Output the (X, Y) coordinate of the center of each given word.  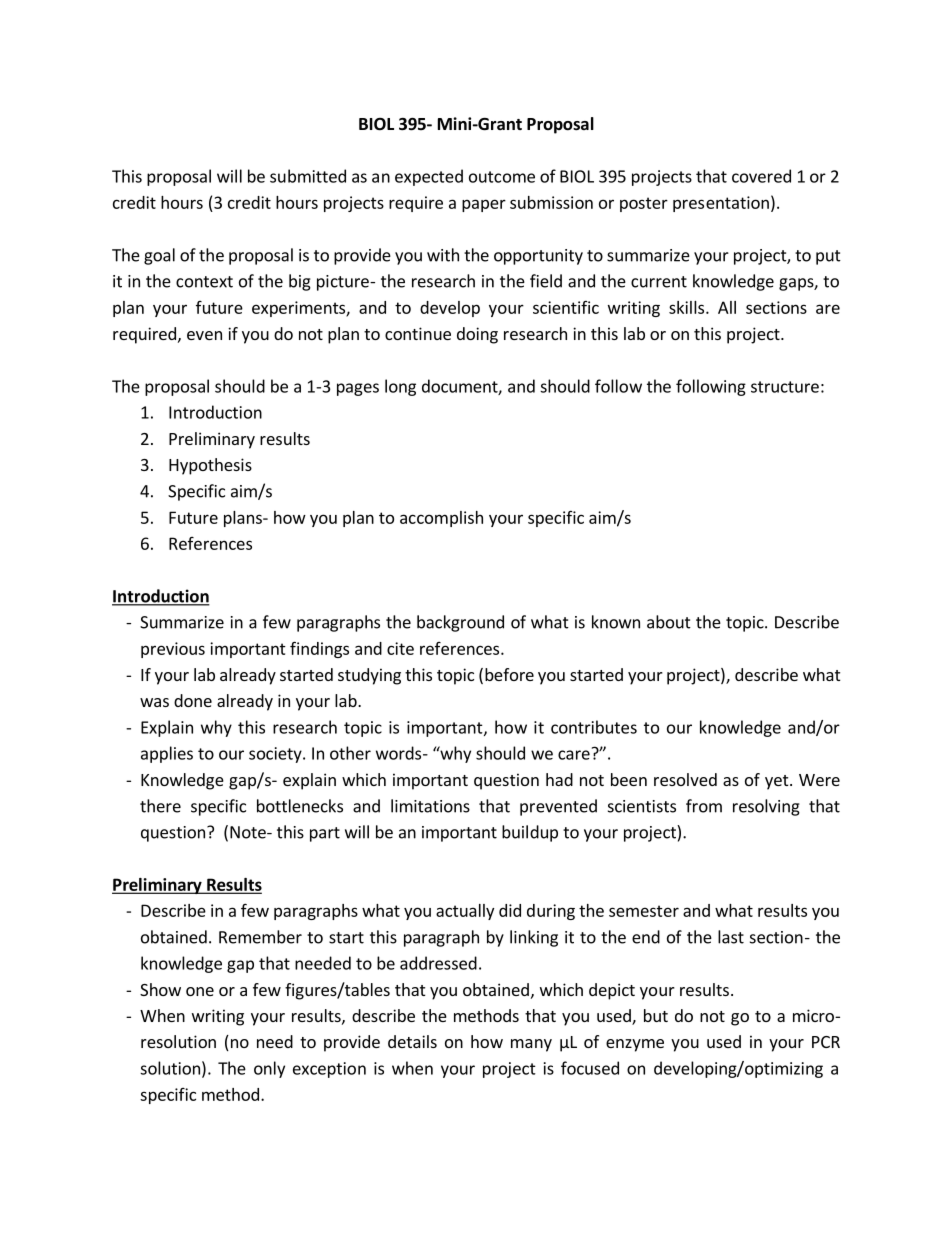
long (400, 387)
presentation (721, 204)
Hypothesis (210, 466)
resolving (766, 807)
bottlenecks (300, 806)
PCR (826, 1042)
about (669, 622)
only (269, 1069)
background (460, 623)
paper (484, 205)
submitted (308, 176)
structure (785, 387)
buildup (530, 833)
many (531, 1045)
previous (173, 650)
